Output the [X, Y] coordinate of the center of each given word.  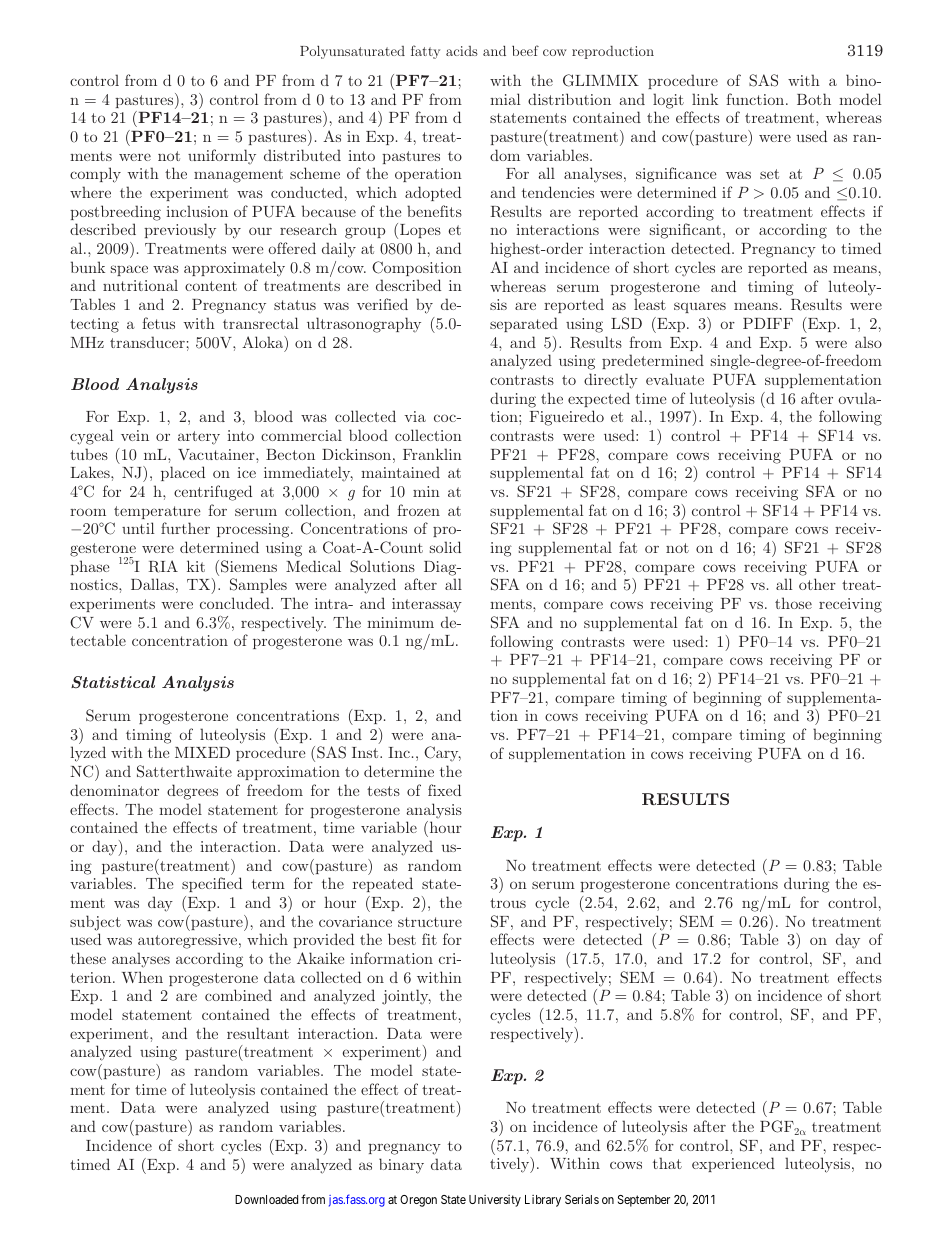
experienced [733, 1164]
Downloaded [266, 1199]
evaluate [675, 379]
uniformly [222, 157]
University [495, 1201]
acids [462, 51]
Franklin [432, 454]
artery [199, 438]
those [793, 603]
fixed [444, 790]
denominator [114, 790]
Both [814, 99]
